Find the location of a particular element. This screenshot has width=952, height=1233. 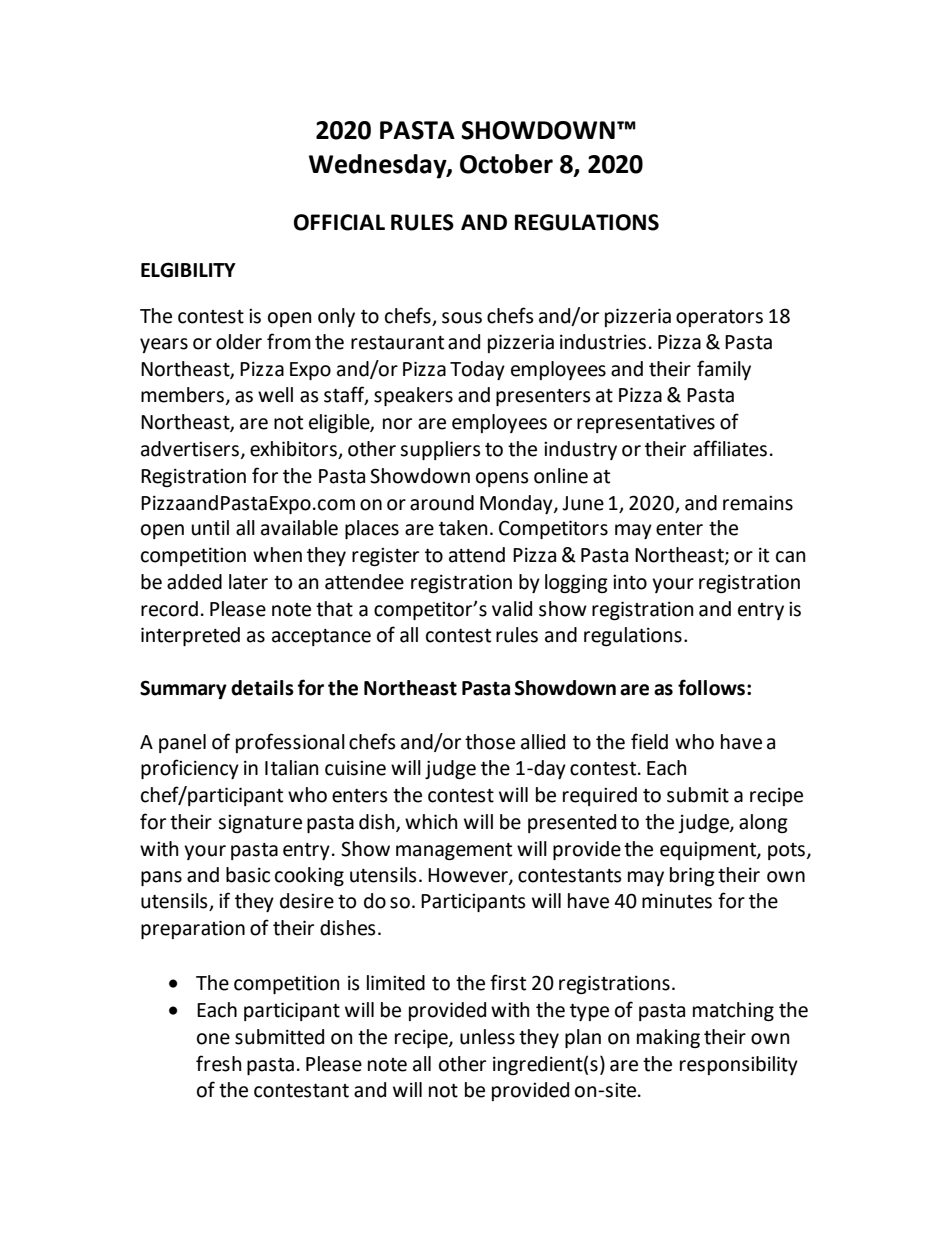

suppliers is located at coordinates (440, 450).
